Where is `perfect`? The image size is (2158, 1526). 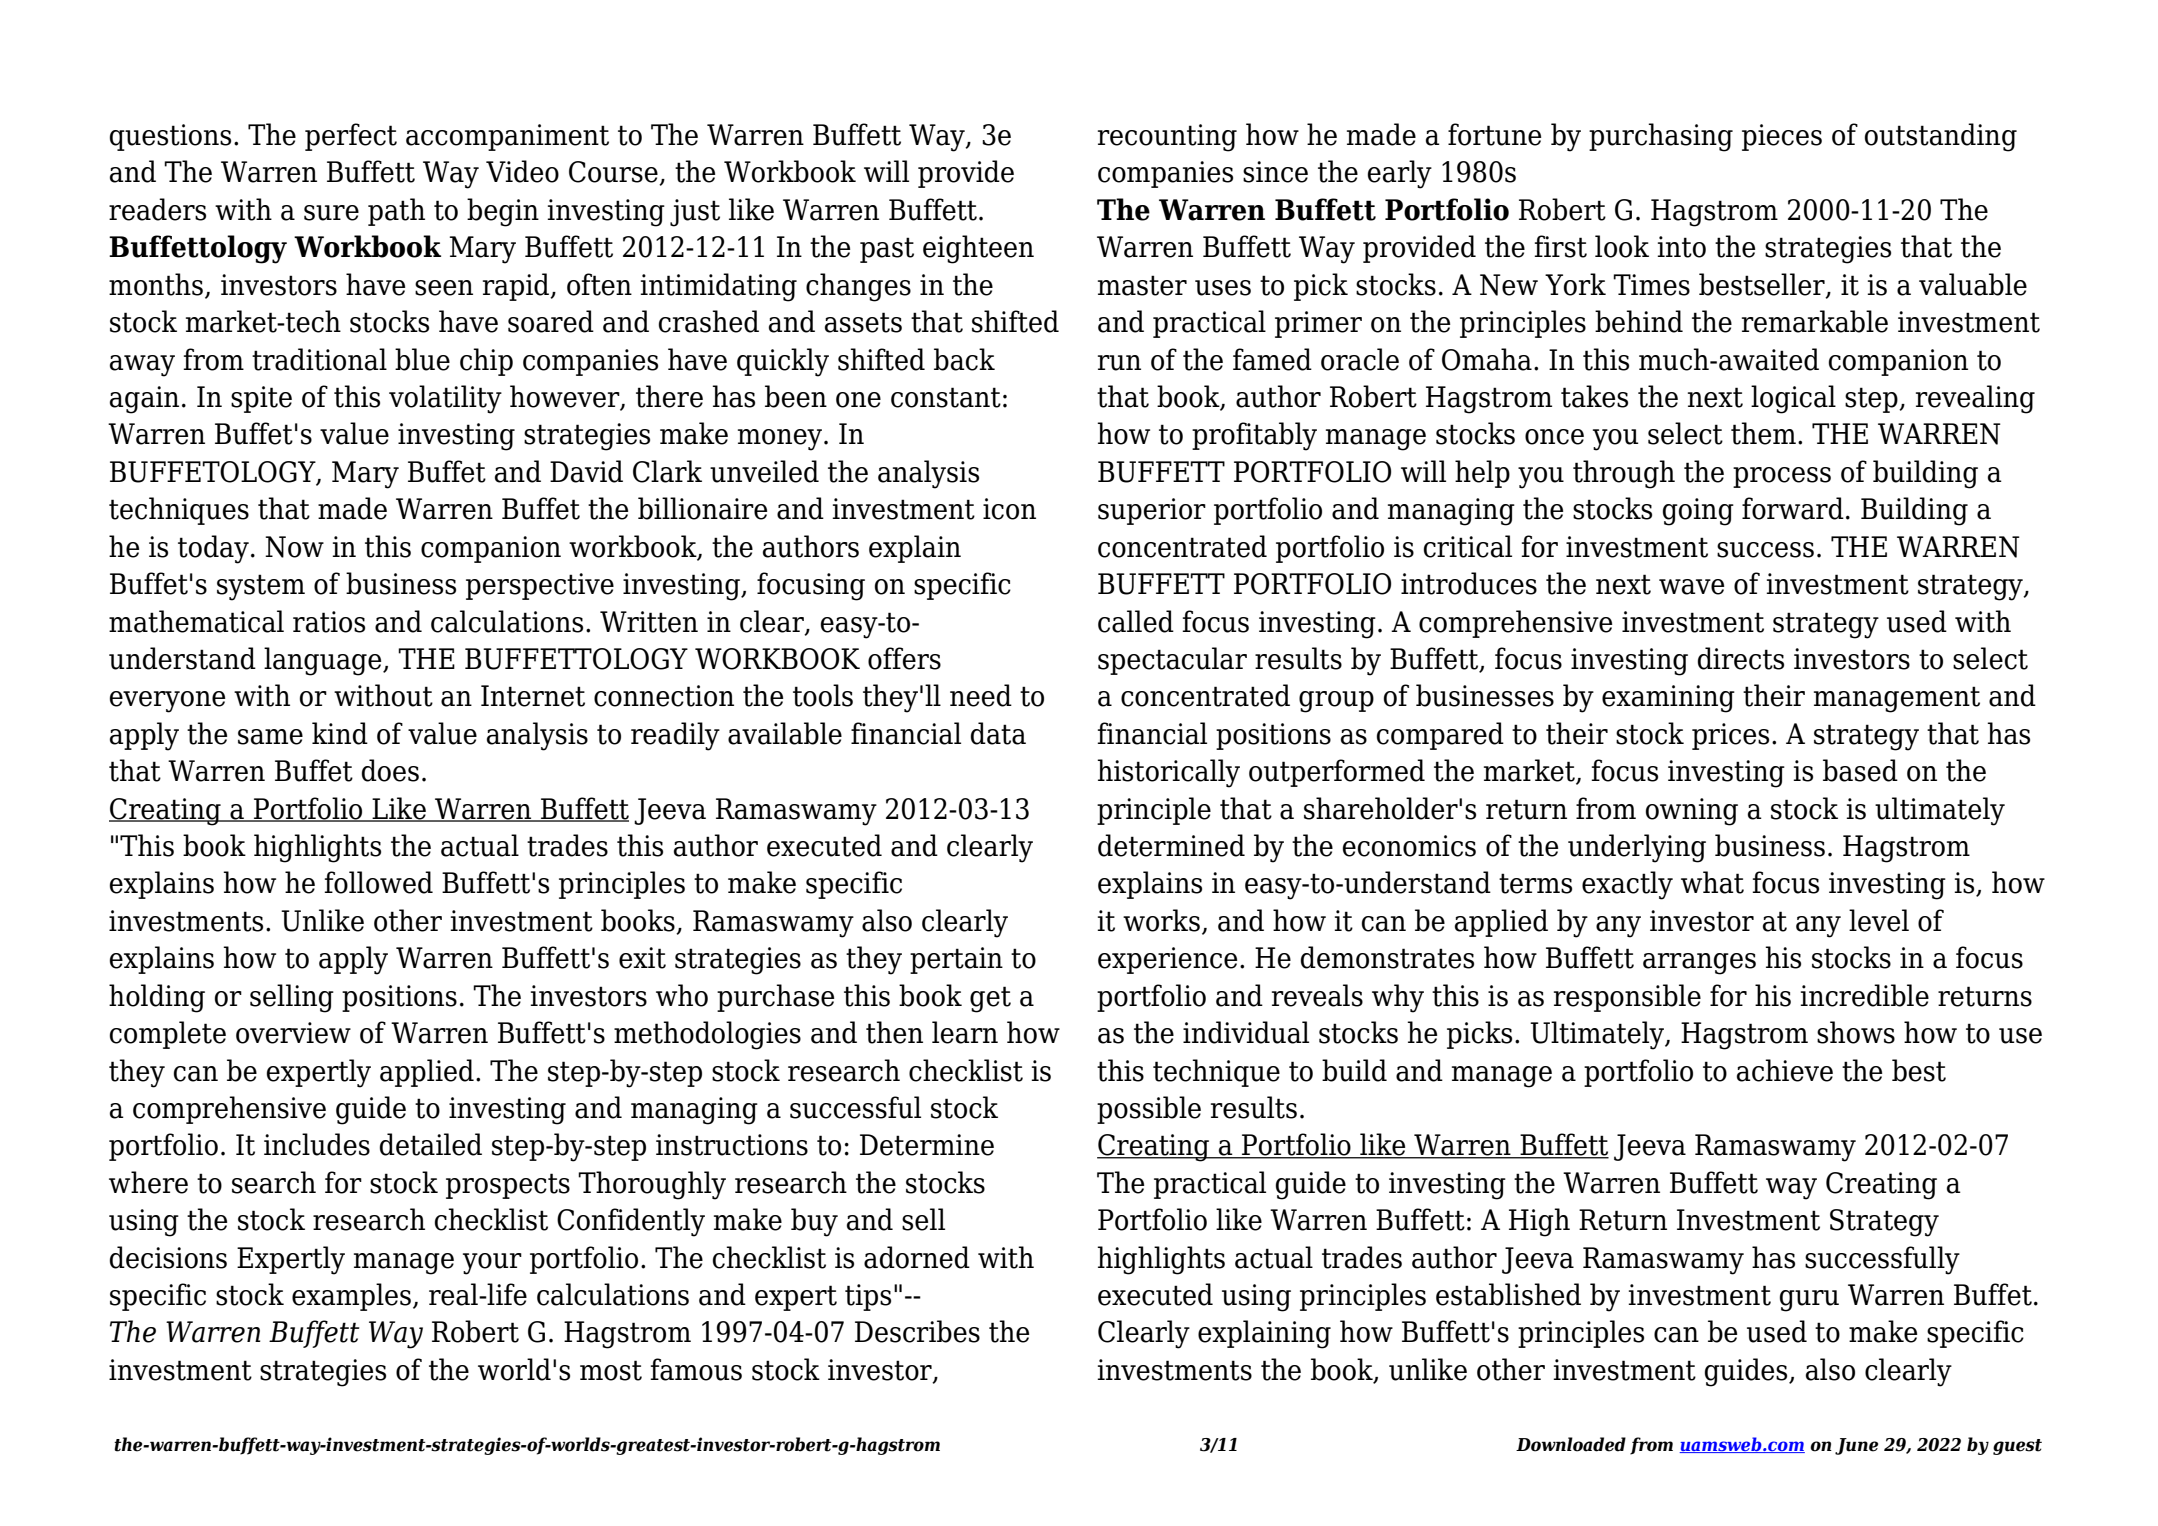
perfect is located at coordinates (351, 137).
